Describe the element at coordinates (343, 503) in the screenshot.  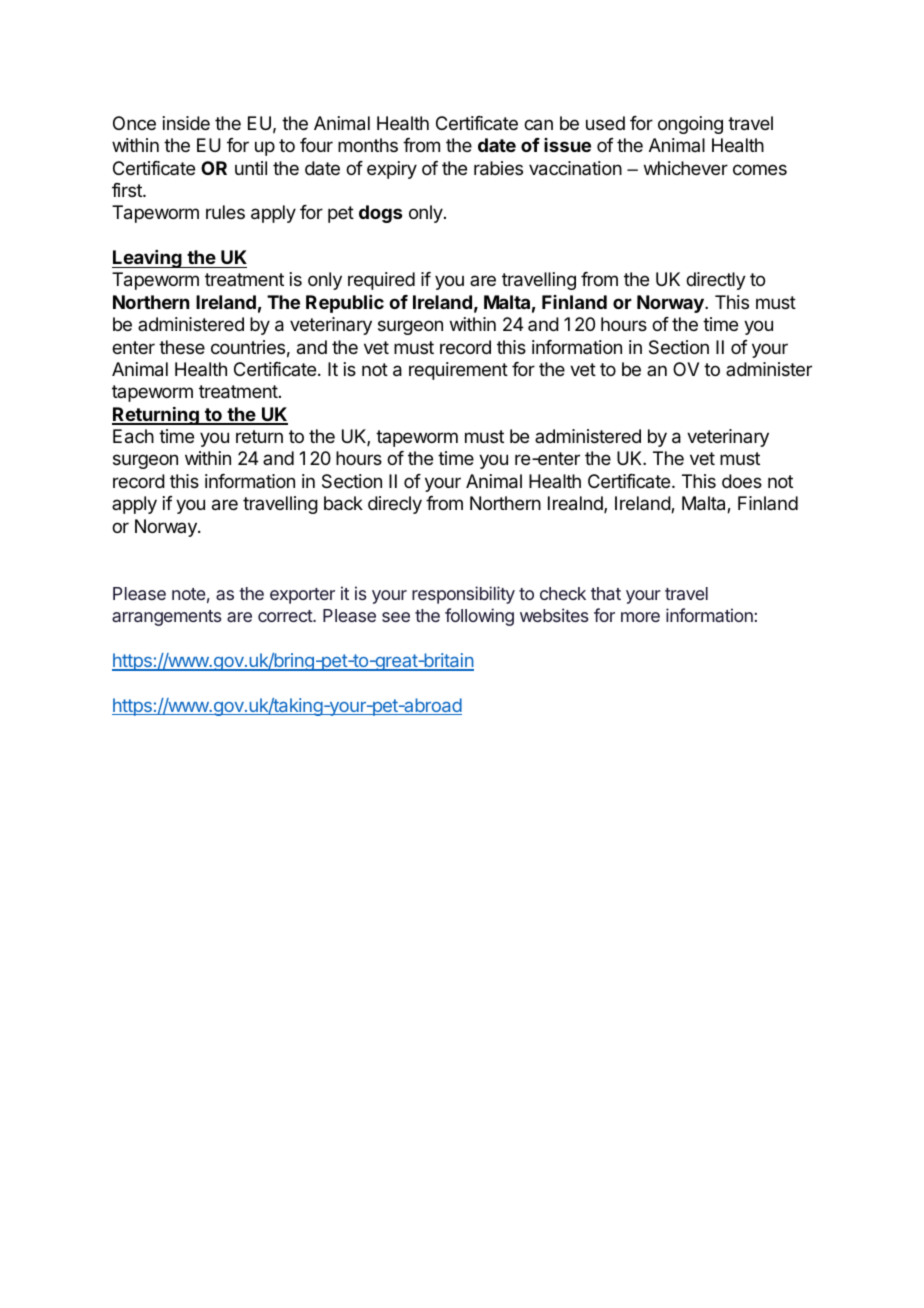
I see `back` at that location.
